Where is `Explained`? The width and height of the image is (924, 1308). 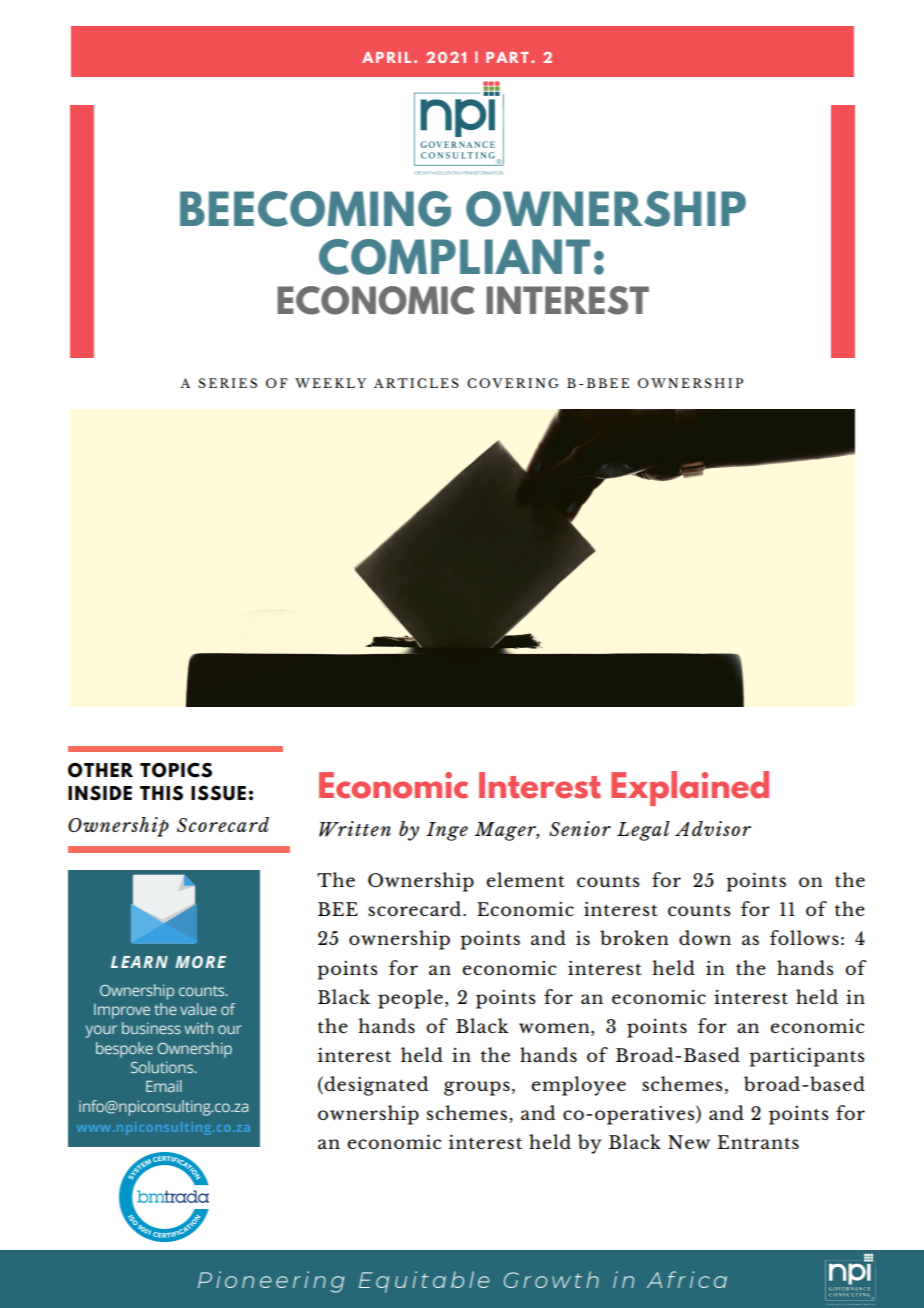
Explained is located at coordinates (690, 788).
